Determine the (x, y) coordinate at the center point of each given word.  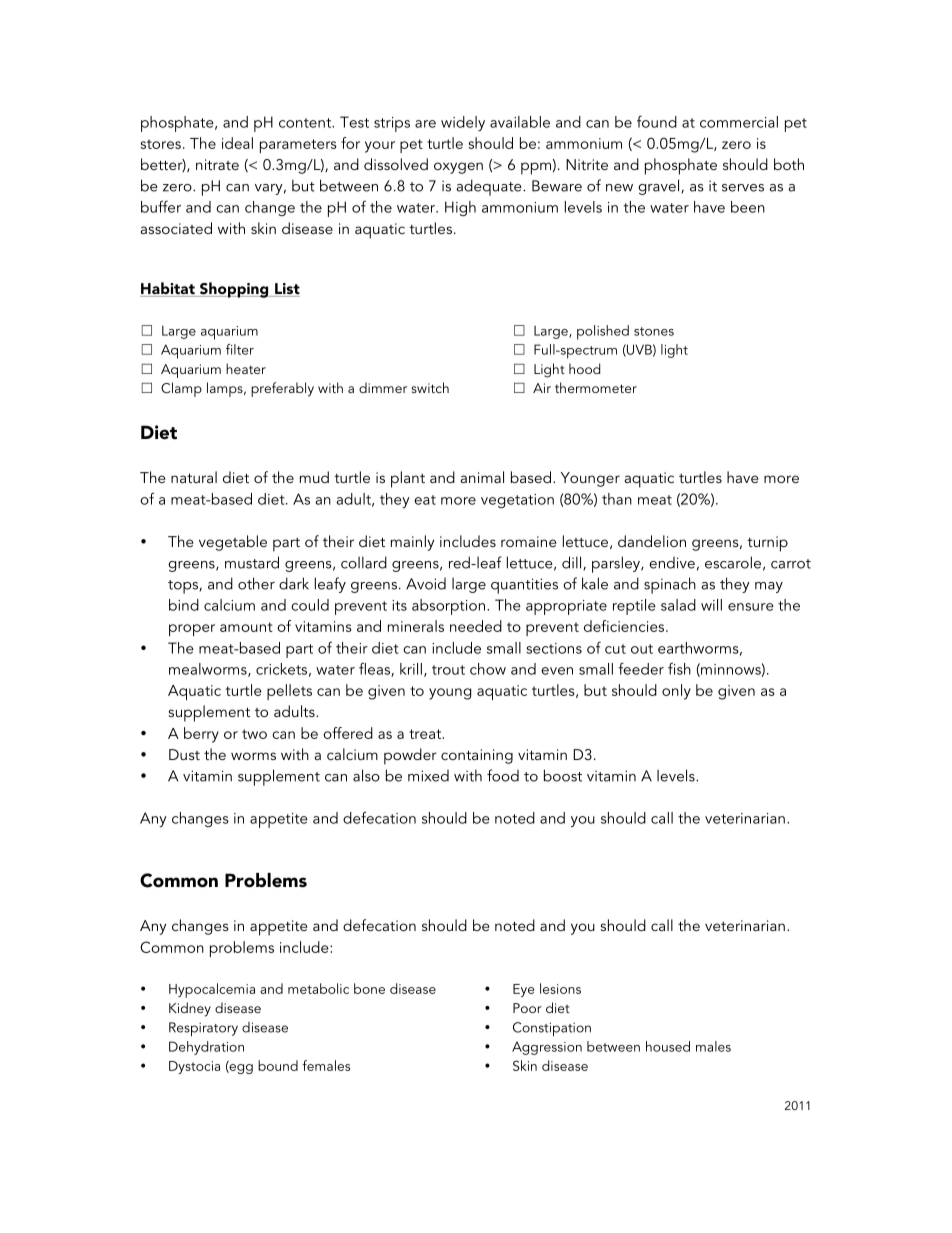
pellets (289, 692)
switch (430, 387)
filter (240, 349)
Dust (184, 754)
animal (482, 477)
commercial (739, 122)
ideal (237, 143)
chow (488, 669)
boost (563, 775)
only (676, 692)
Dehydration (206, 1048)
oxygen (458, 168)
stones (654, 331)
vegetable (233, 543)
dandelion (652, 541)
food (503, 775)
